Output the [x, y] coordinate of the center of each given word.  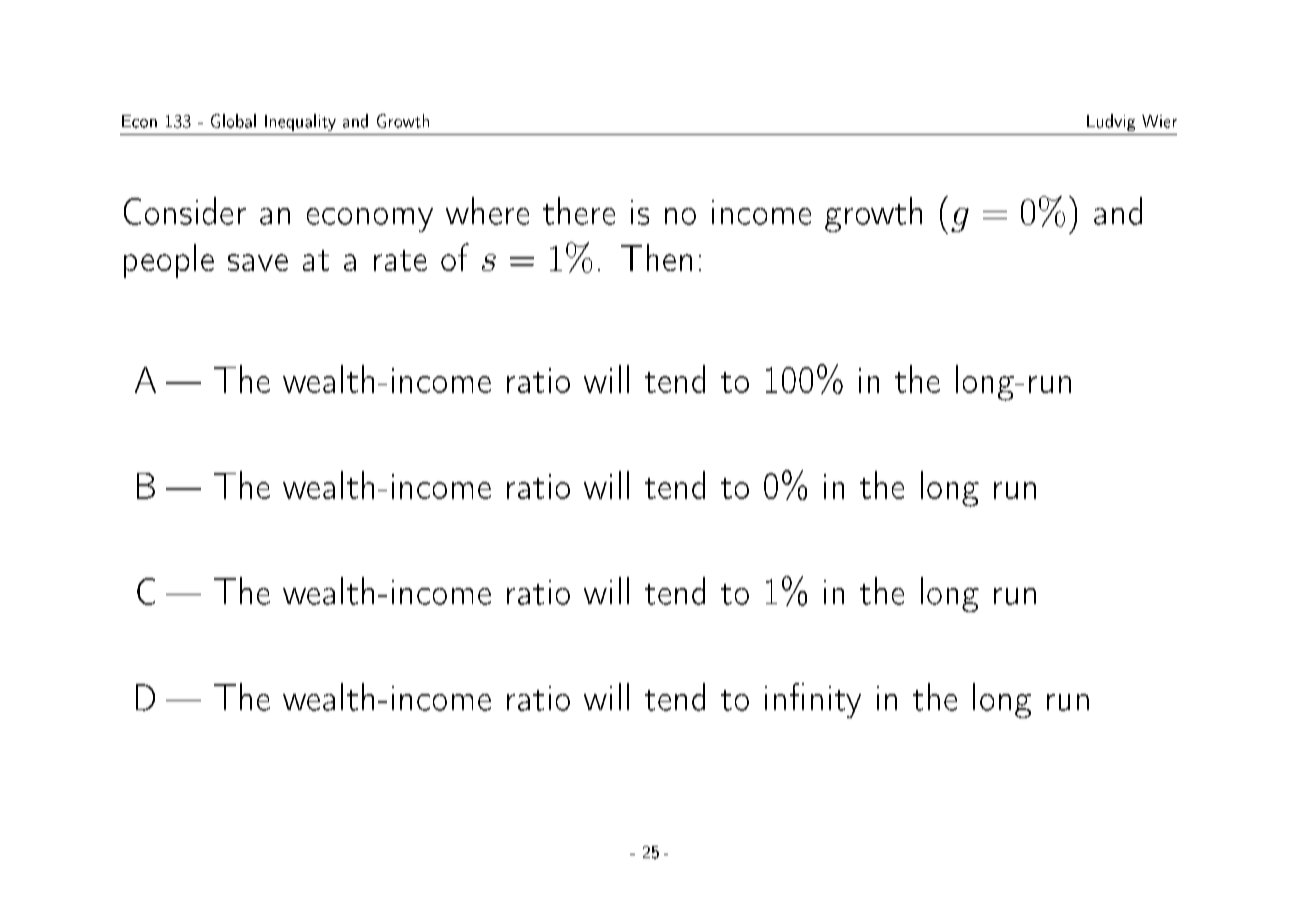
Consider [185, 211]
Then [656, 257]
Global [233, 121]
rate [400, 260]
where [487, 211]
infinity [813, 700]
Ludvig [1111, 122]
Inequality [300, 122]
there [579, 211]
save [258, 262]
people [169, 261]
